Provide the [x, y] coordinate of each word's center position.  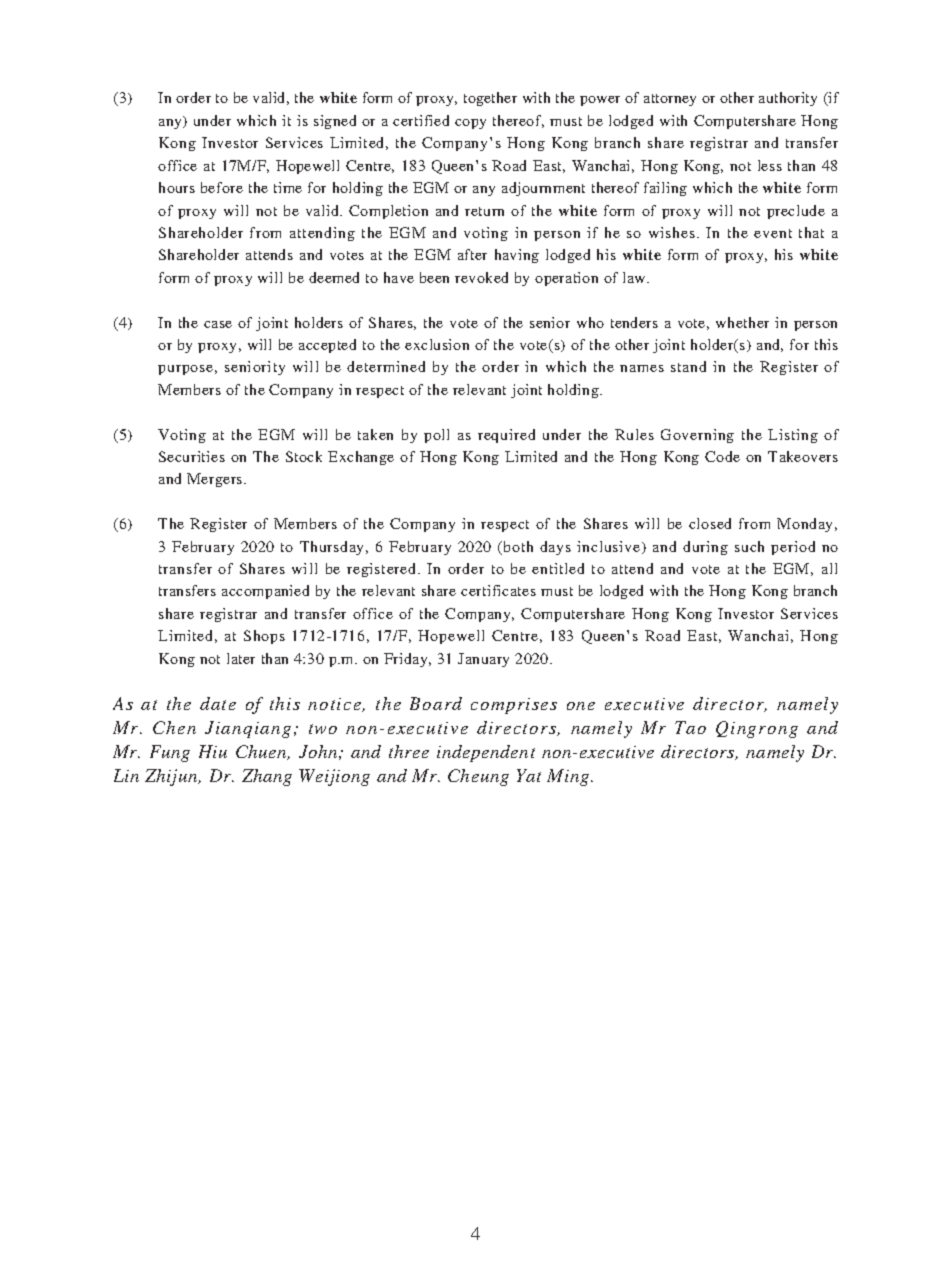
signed [335, 122]
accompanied [265, 592]
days [555, 548]
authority [788, 99]
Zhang [267, 777]
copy [470, 124]
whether [742, 322]
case [218, 324]
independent [486, 753]
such [749, 546]
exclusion [437, 344]
